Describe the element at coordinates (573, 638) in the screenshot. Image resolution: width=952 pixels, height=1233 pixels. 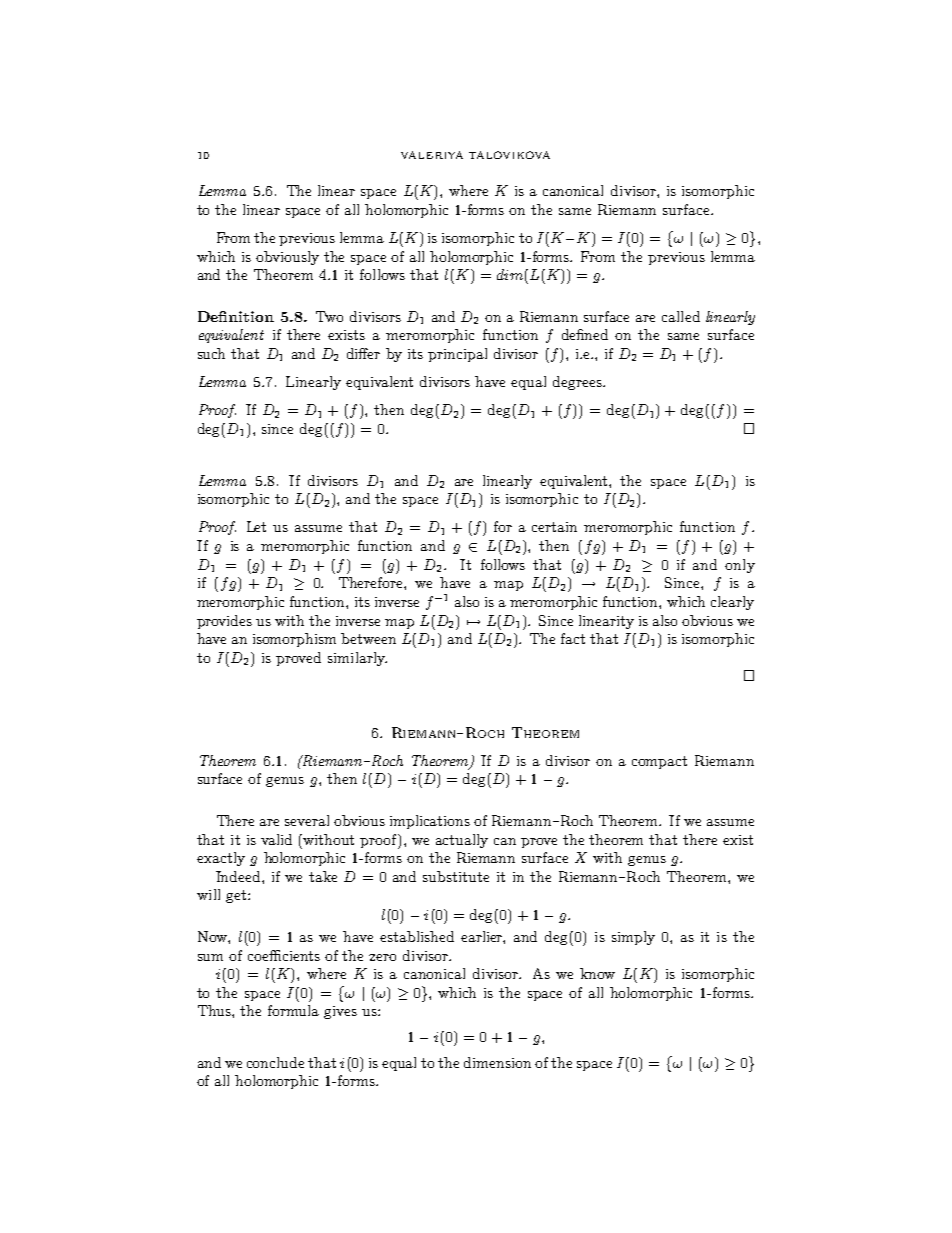
I see `fact` at that location.
